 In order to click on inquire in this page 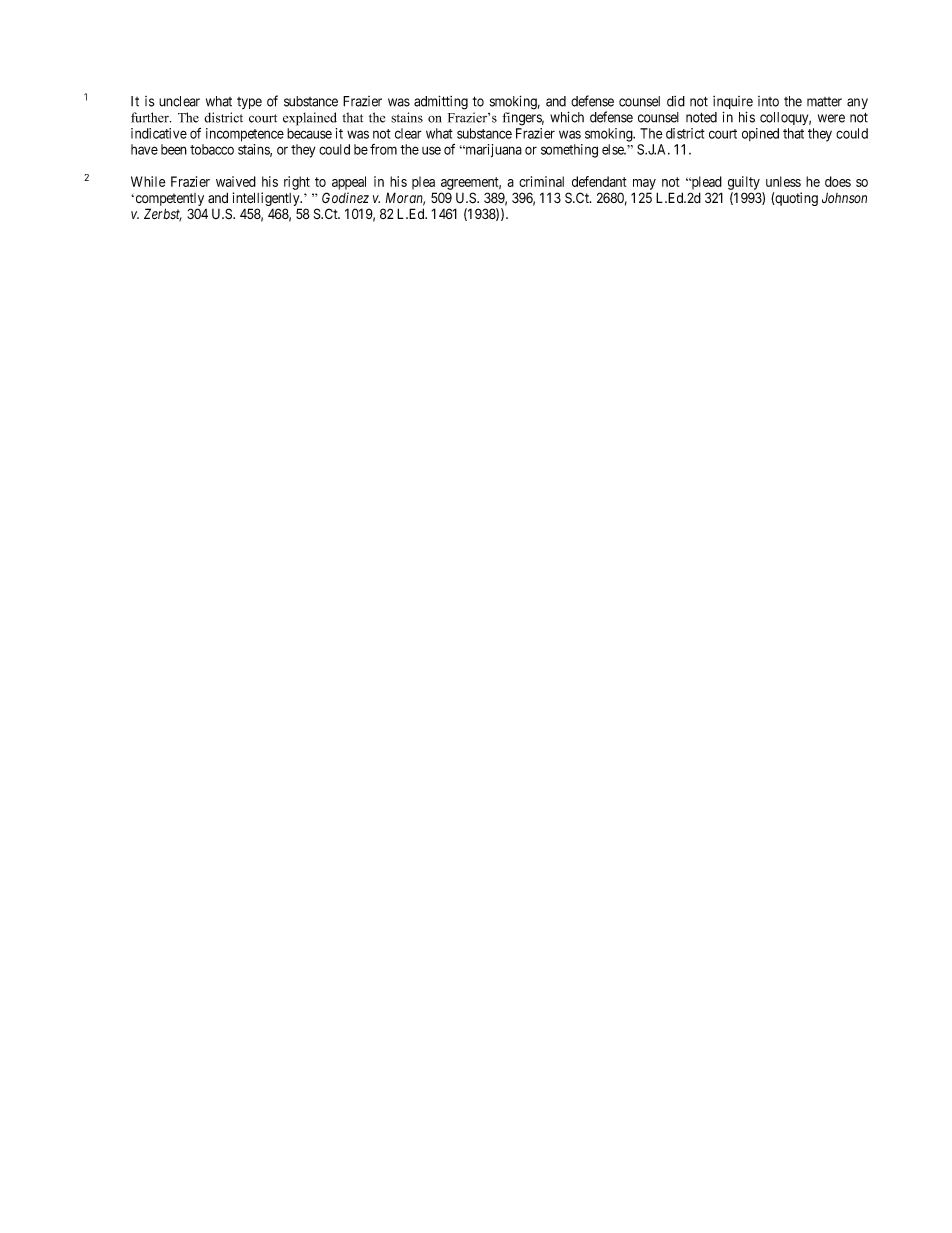, I will do `click(733, 104)`.
